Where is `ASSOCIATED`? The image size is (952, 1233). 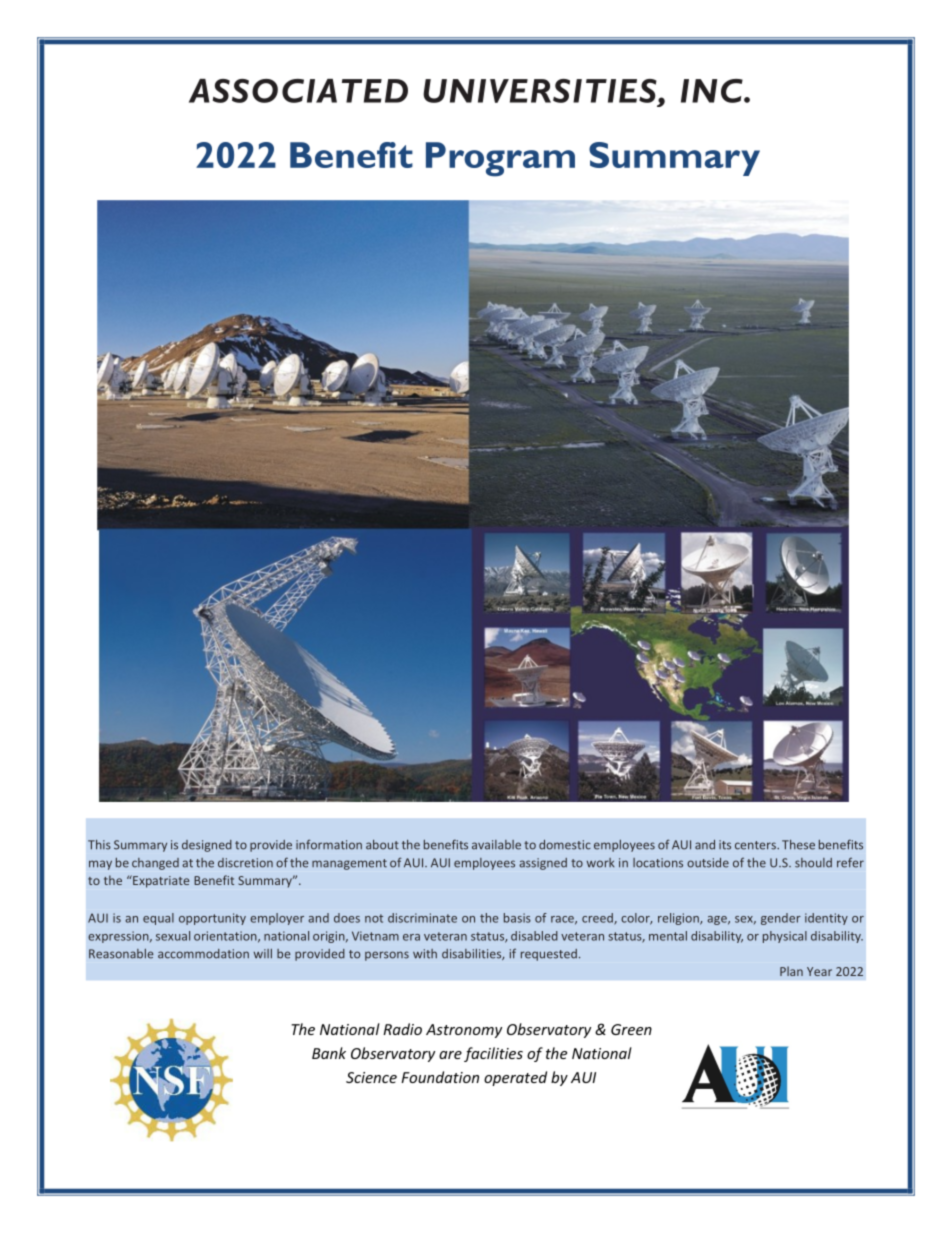 ASSOCIATED is located at coordinates (298, 91).
